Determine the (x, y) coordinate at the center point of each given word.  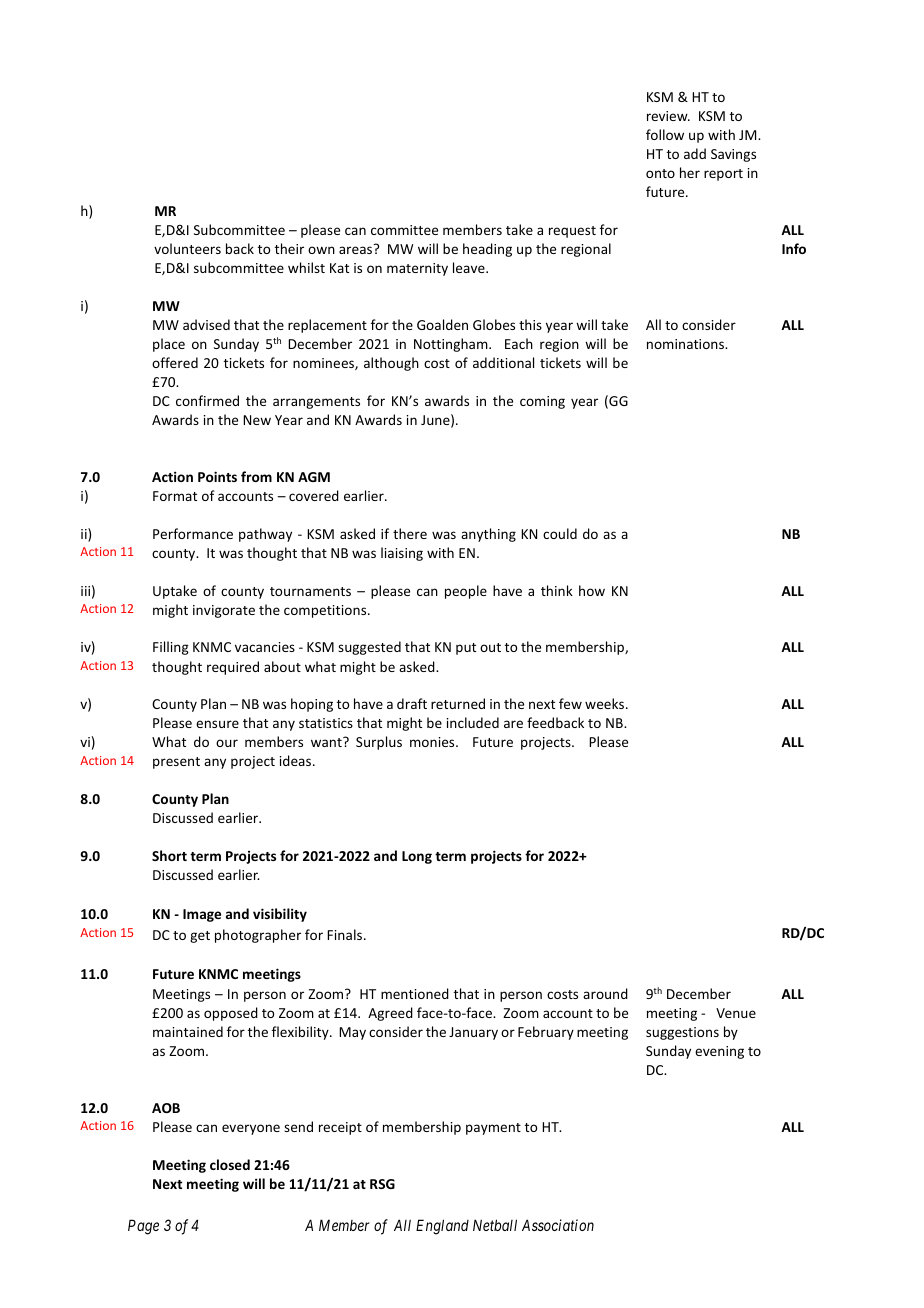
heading (487, 250)
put (466, 649)
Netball (495, 1225)
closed (230, 1164)
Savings (733, 155)
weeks (606, 703)
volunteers (187, 248)
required (233, 668)
